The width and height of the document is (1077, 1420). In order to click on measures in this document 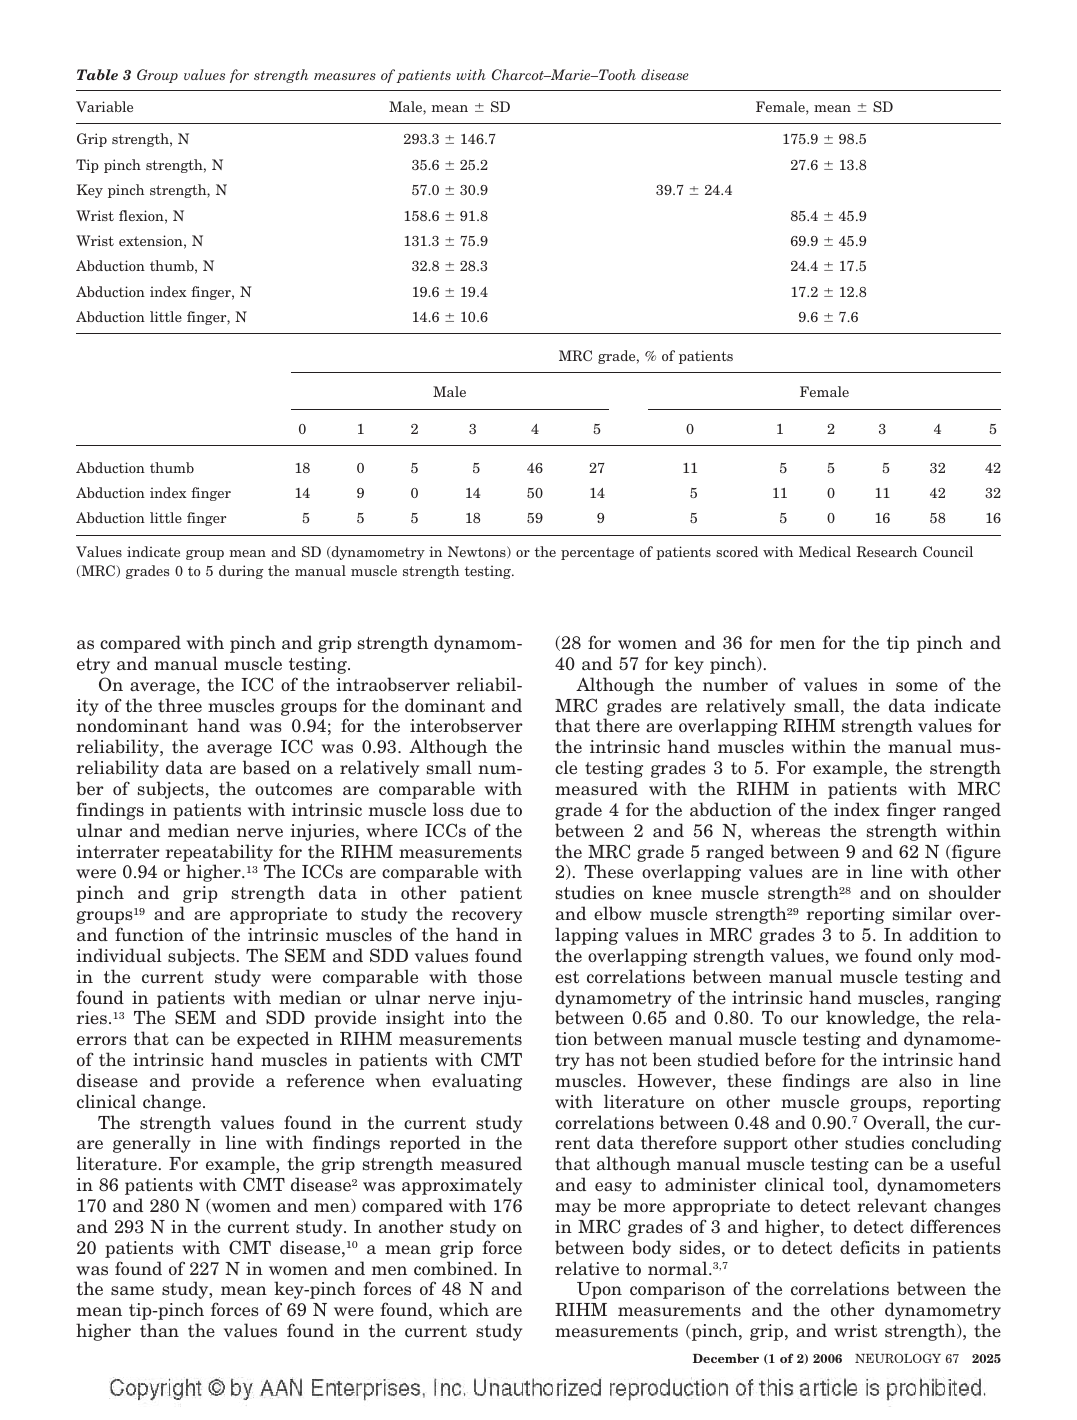, I will do `click(345, 76)`.
